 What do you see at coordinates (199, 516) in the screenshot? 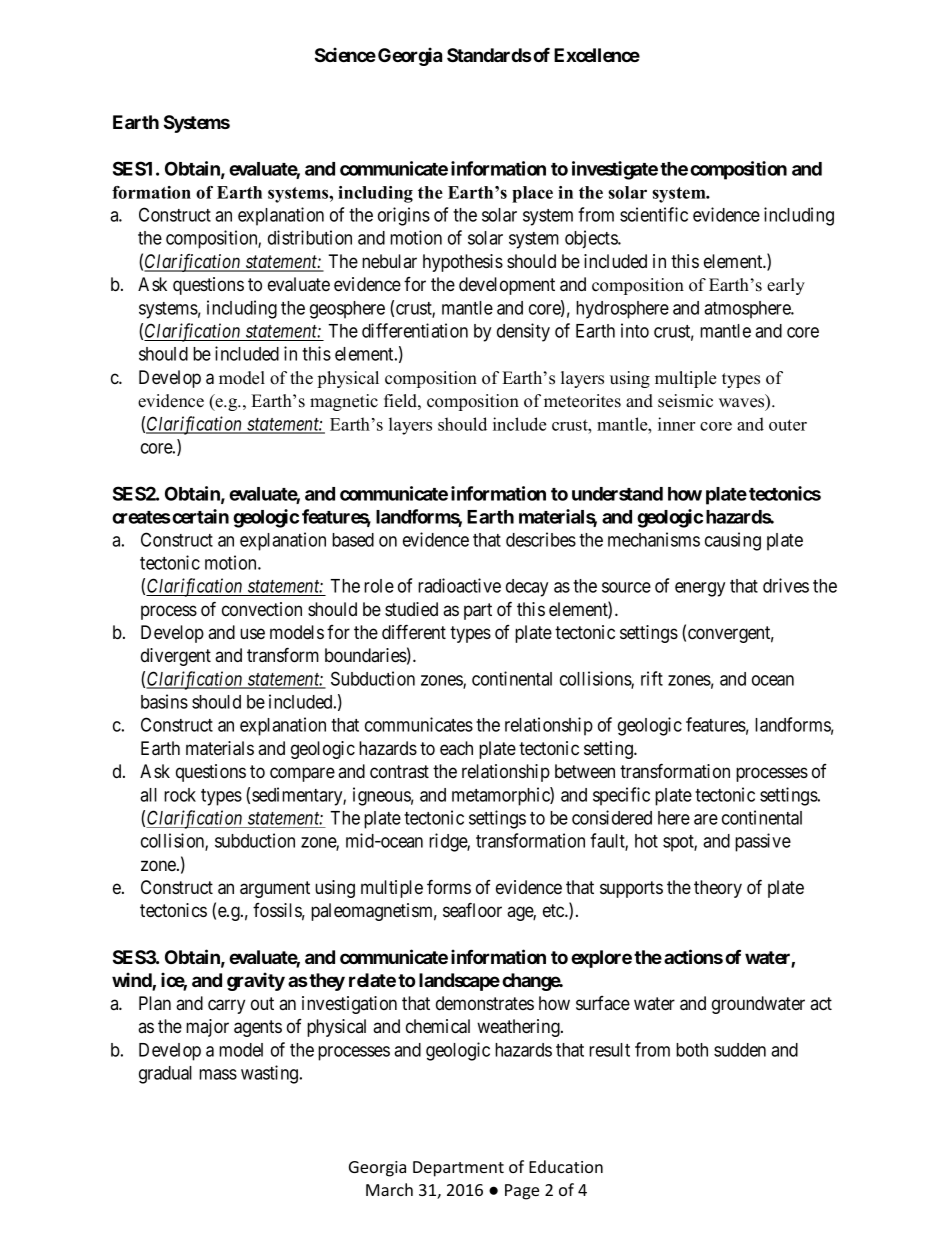
I see `certain` at bounding box center [199, 516].
